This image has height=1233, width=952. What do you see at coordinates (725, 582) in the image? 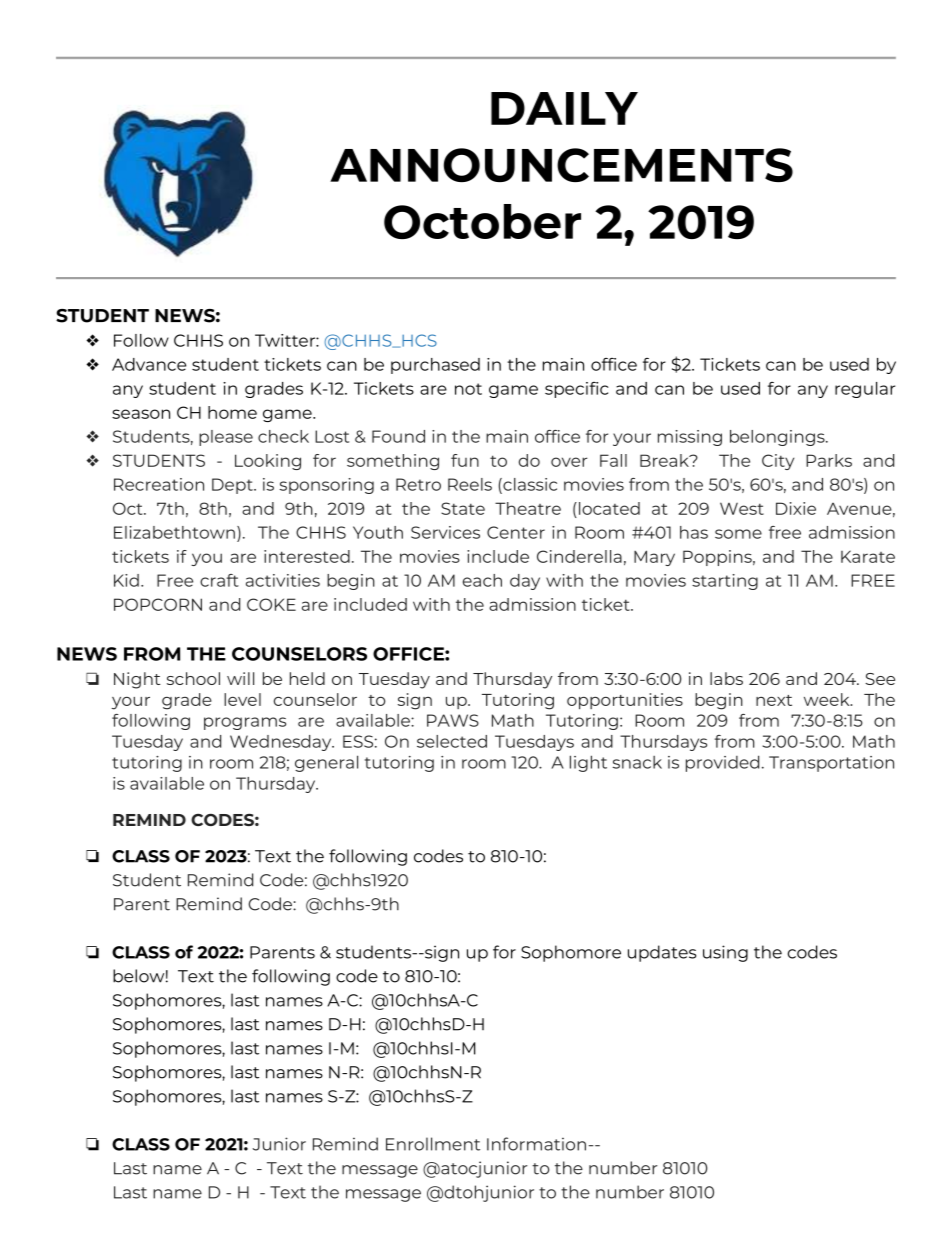
I see `starting` at bounding box center [725, 582].
